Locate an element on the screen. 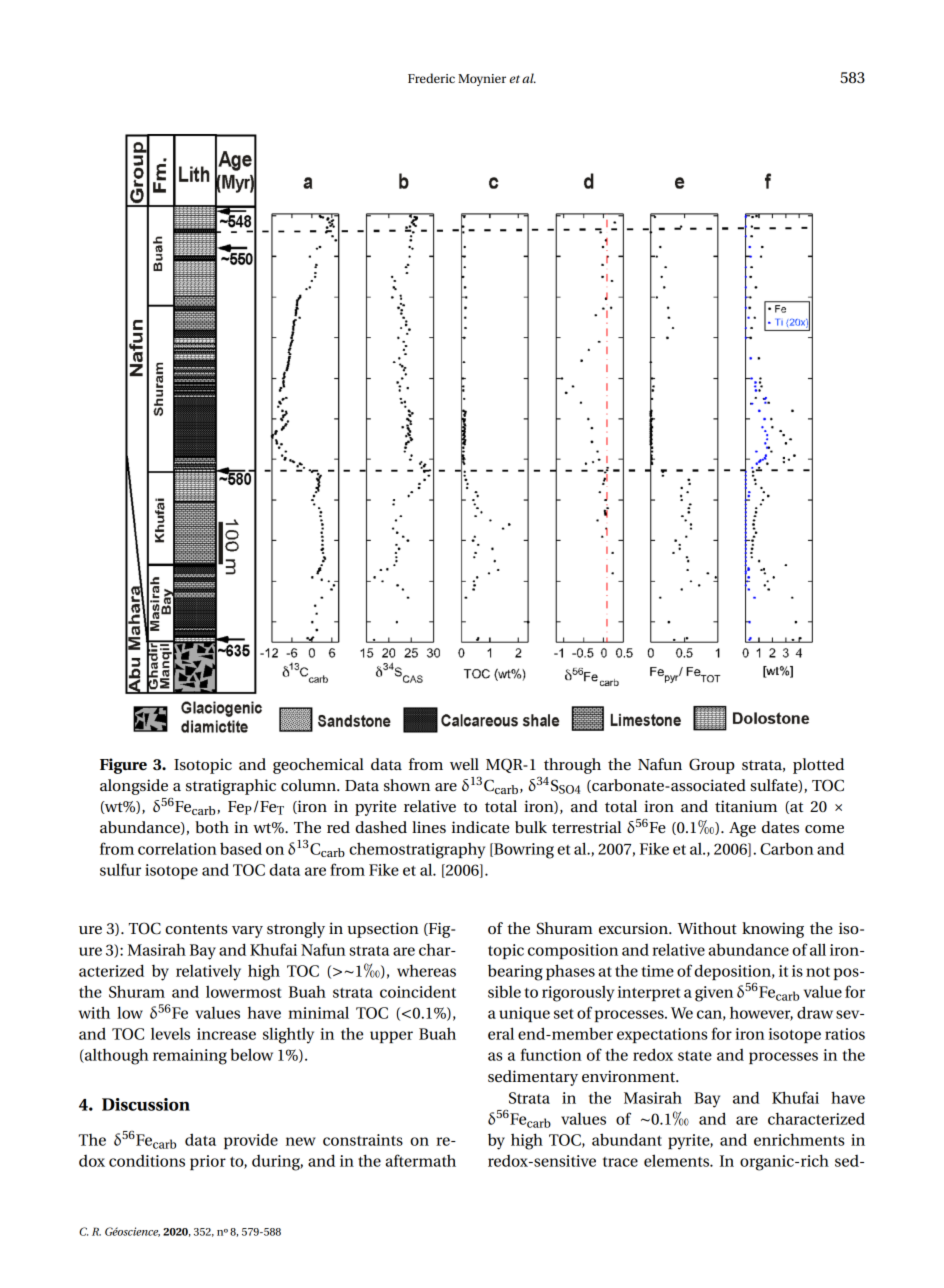 This screenshot has width=944, height=1288. Figure is located at coordinates (123, 766).
